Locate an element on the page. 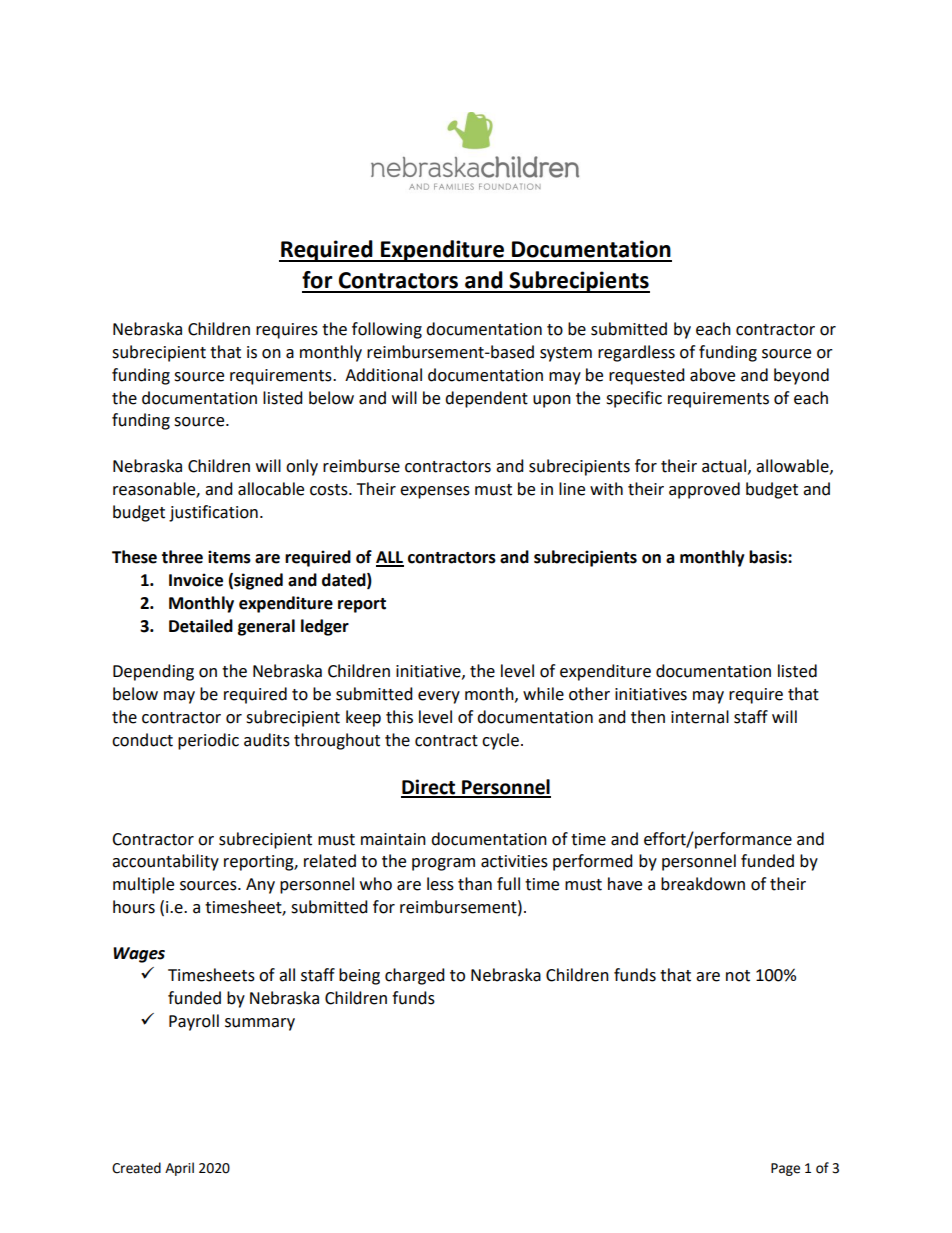 Image resolution: width=952 pixels, height=1233 pixels. Additional is located at coordinates (383, 375).
